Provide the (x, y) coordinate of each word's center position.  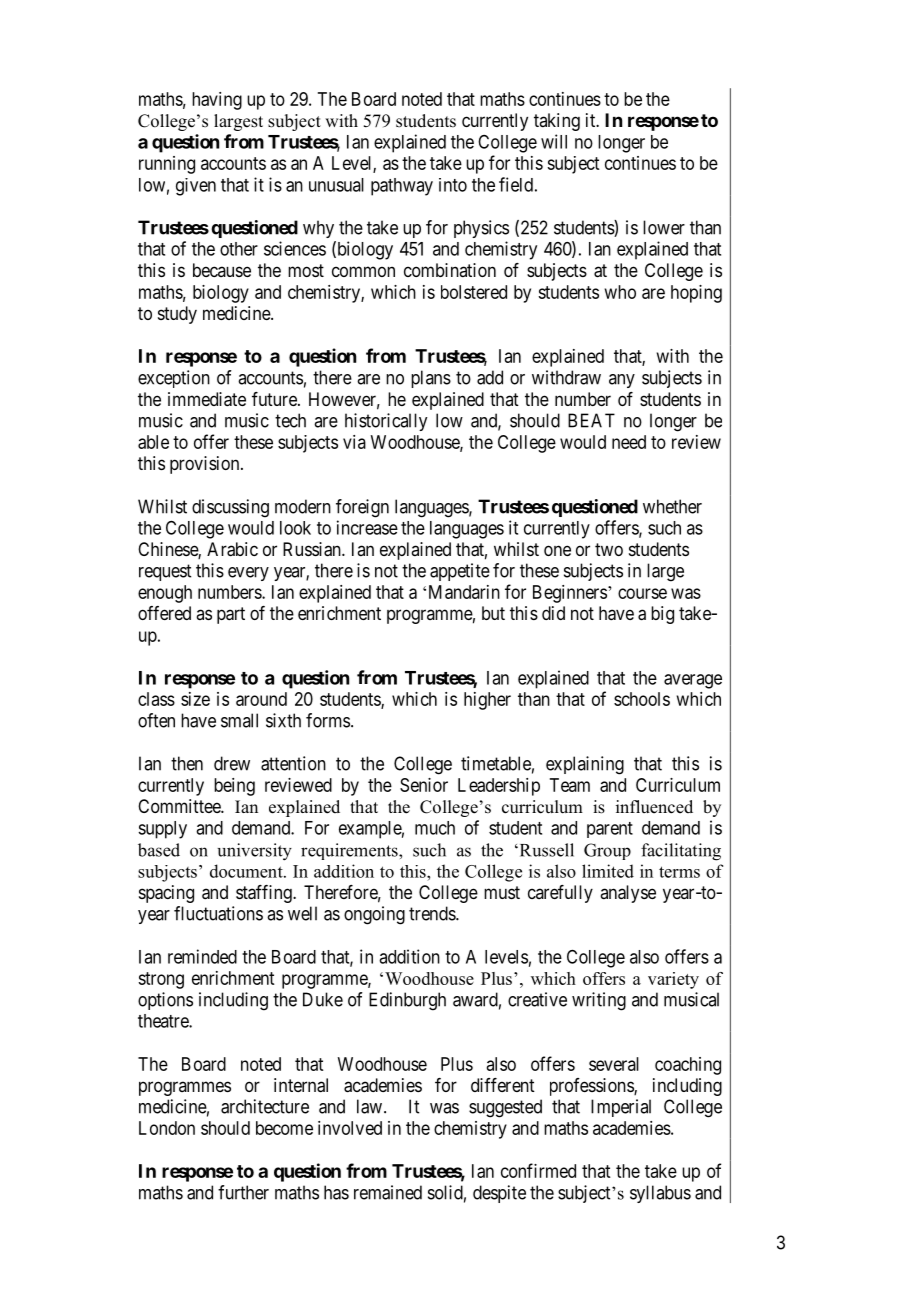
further (243, 1192)
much (435, 828)
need (629, 442)
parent (610, 830)
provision (206, 465)
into (453, 185)
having (217, 101)
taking (557, 122)
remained (388, 1192)
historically (386, 422)
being (234, 787)
